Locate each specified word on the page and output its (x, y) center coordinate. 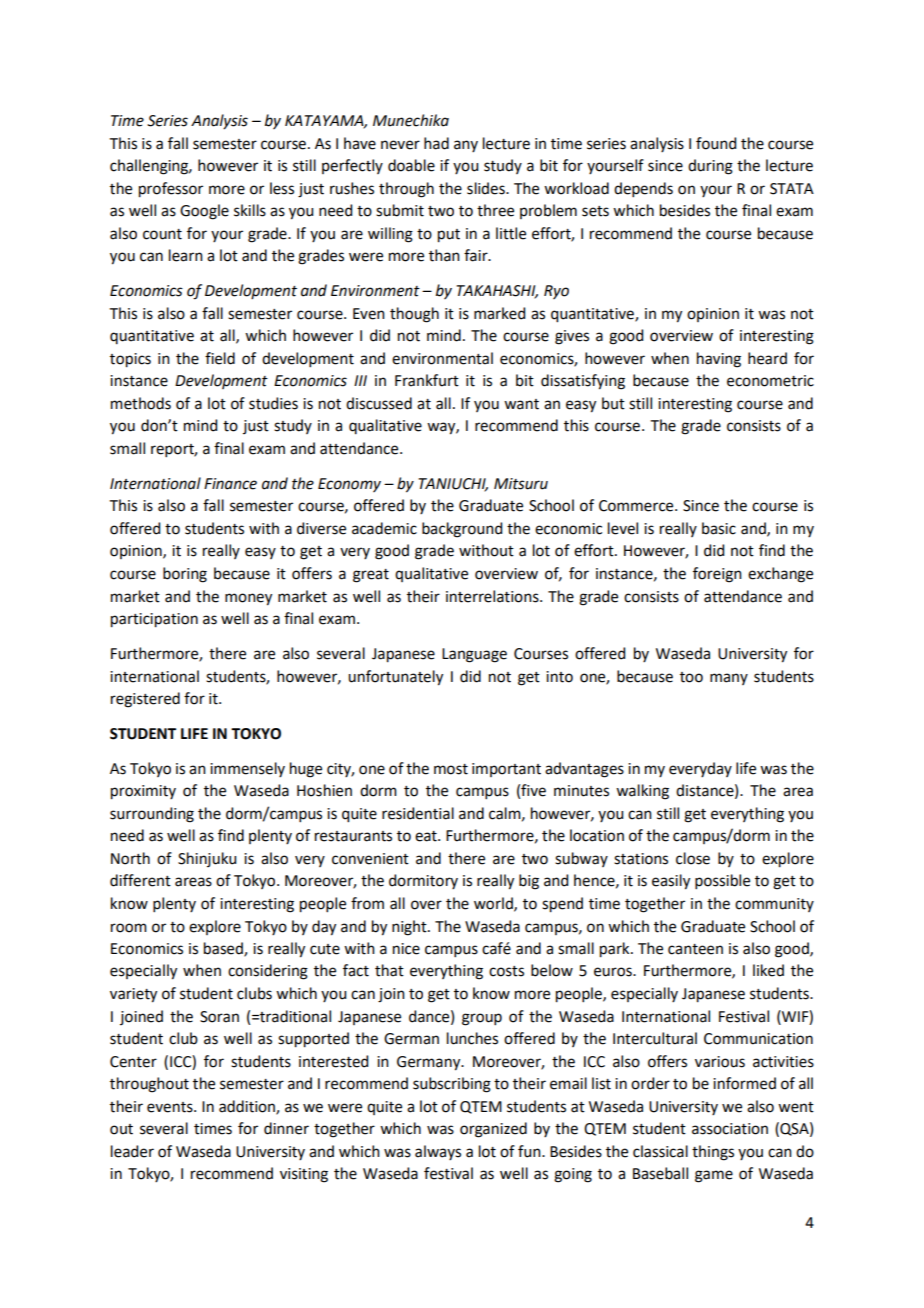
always (438, 1152)
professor (171, 190)
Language (474, 655)
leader (132, 1151)
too (691, 677)
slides (487, 188)
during (710, 167)
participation (154, 620)
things (713, 1153)
